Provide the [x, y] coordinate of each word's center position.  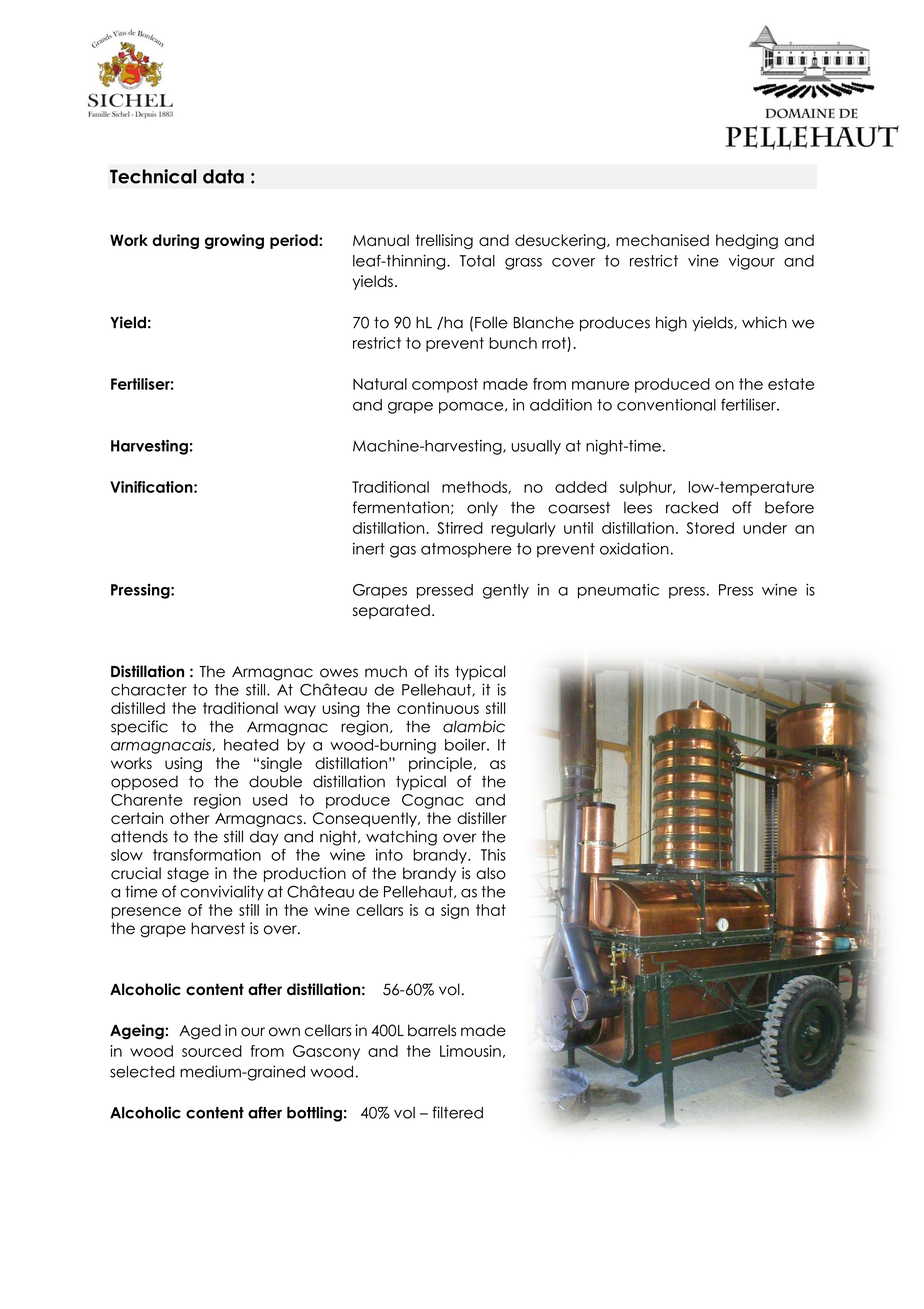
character [149, 690]
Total [477, 261]
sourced [212, 1051]
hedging [747, 241]
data [223, 176]
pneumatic [618, 591]
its [442, 671]
